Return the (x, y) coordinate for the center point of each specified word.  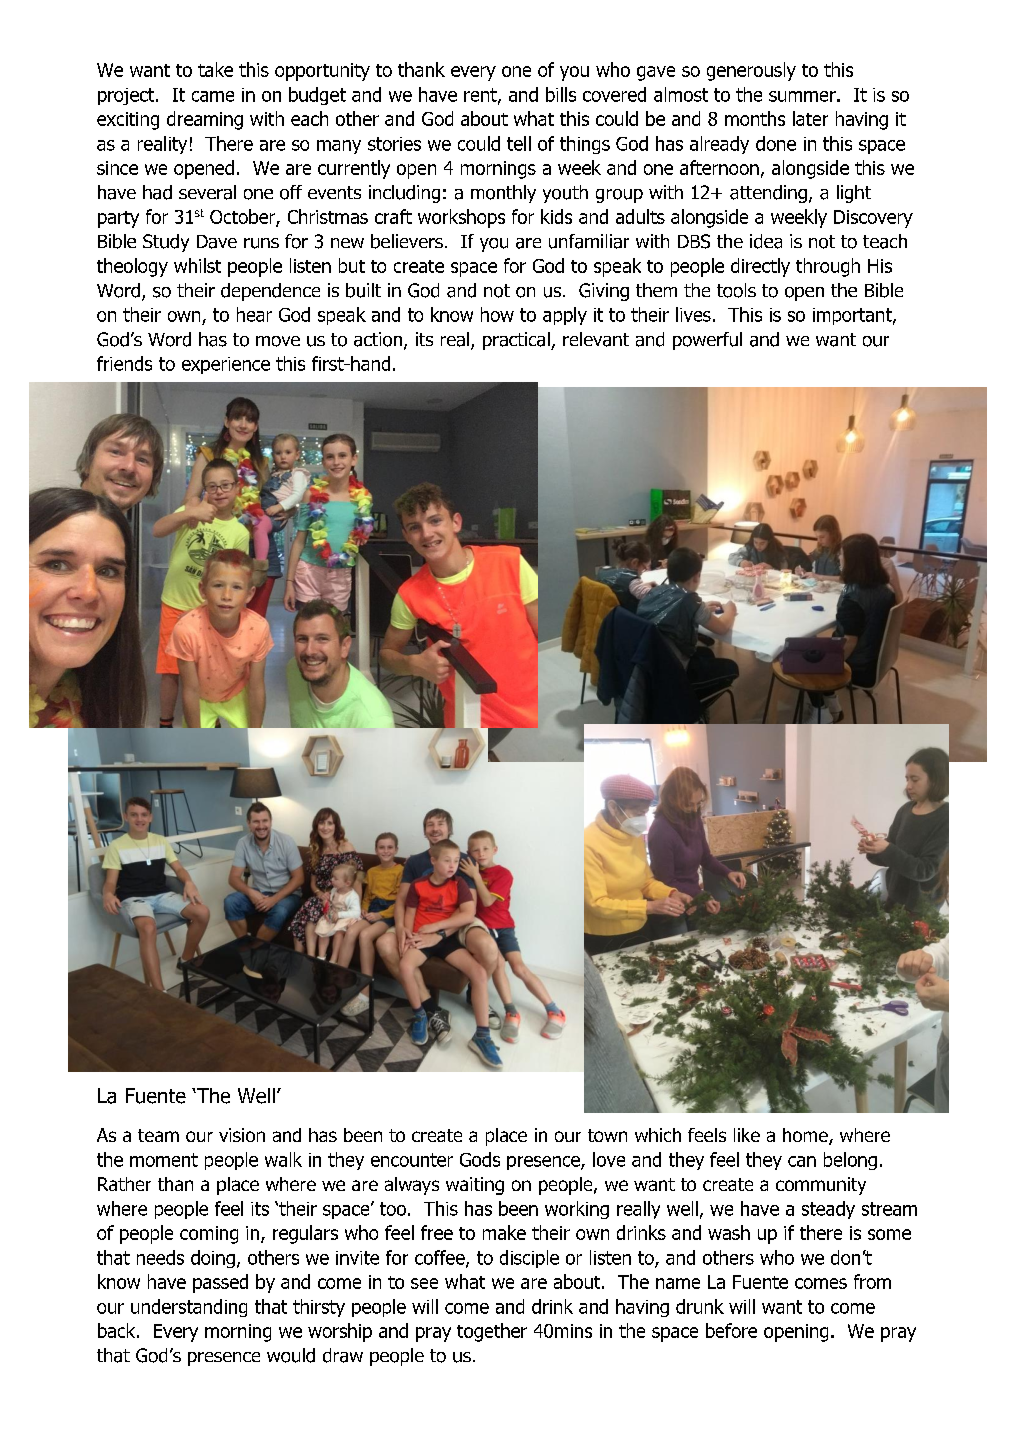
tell (519, 143)
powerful (707, 341)
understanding (189, 1308)
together (492, 1332)
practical (517, 341)
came (213, 96)
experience (226, 365)
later (810, 118)
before (731, 1330)
